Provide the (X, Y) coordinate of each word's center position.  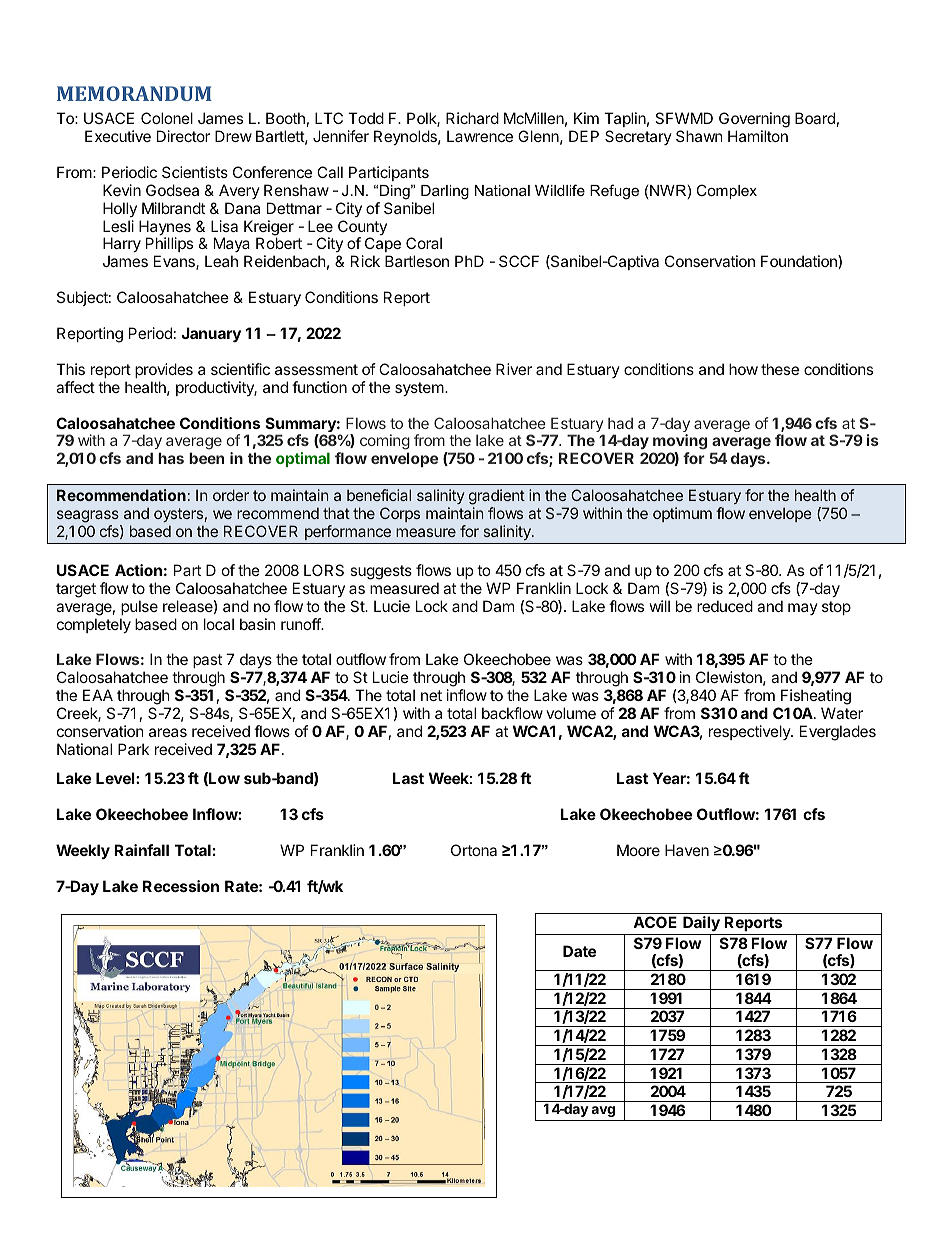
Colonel (167, 118)
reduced (725, 606)
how (743, 369)
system (419, 389)
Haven (687, 850)
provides (164, 370)
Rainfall (141, 850)
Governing (754, 120)
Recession (181, 886)
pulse (139, 607)
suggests (381, 572)
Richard (472, 118)
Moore (638, 850)
